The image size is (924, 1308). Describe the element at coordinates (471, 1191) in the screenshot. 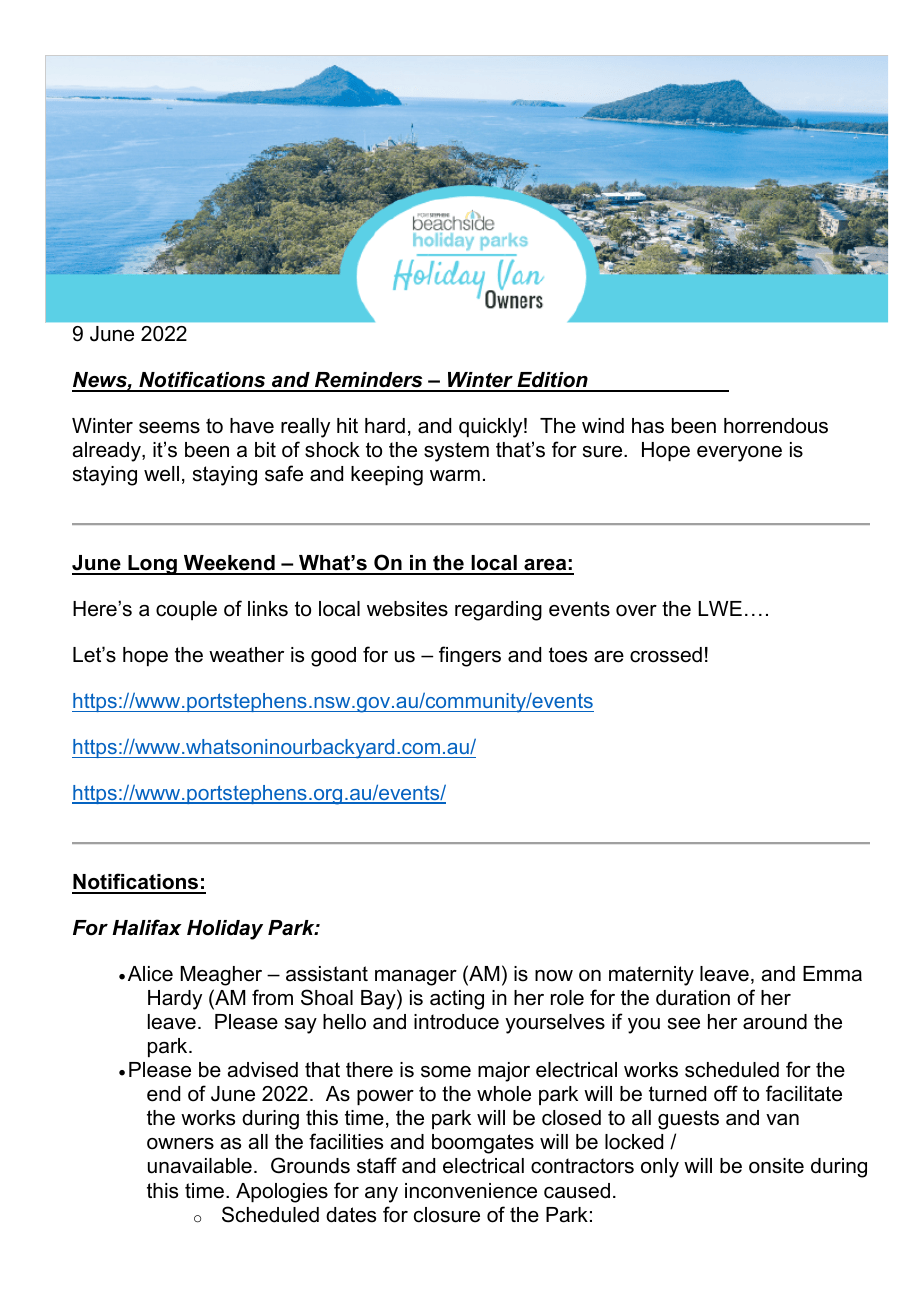

I see `inconvenience` at that location.
